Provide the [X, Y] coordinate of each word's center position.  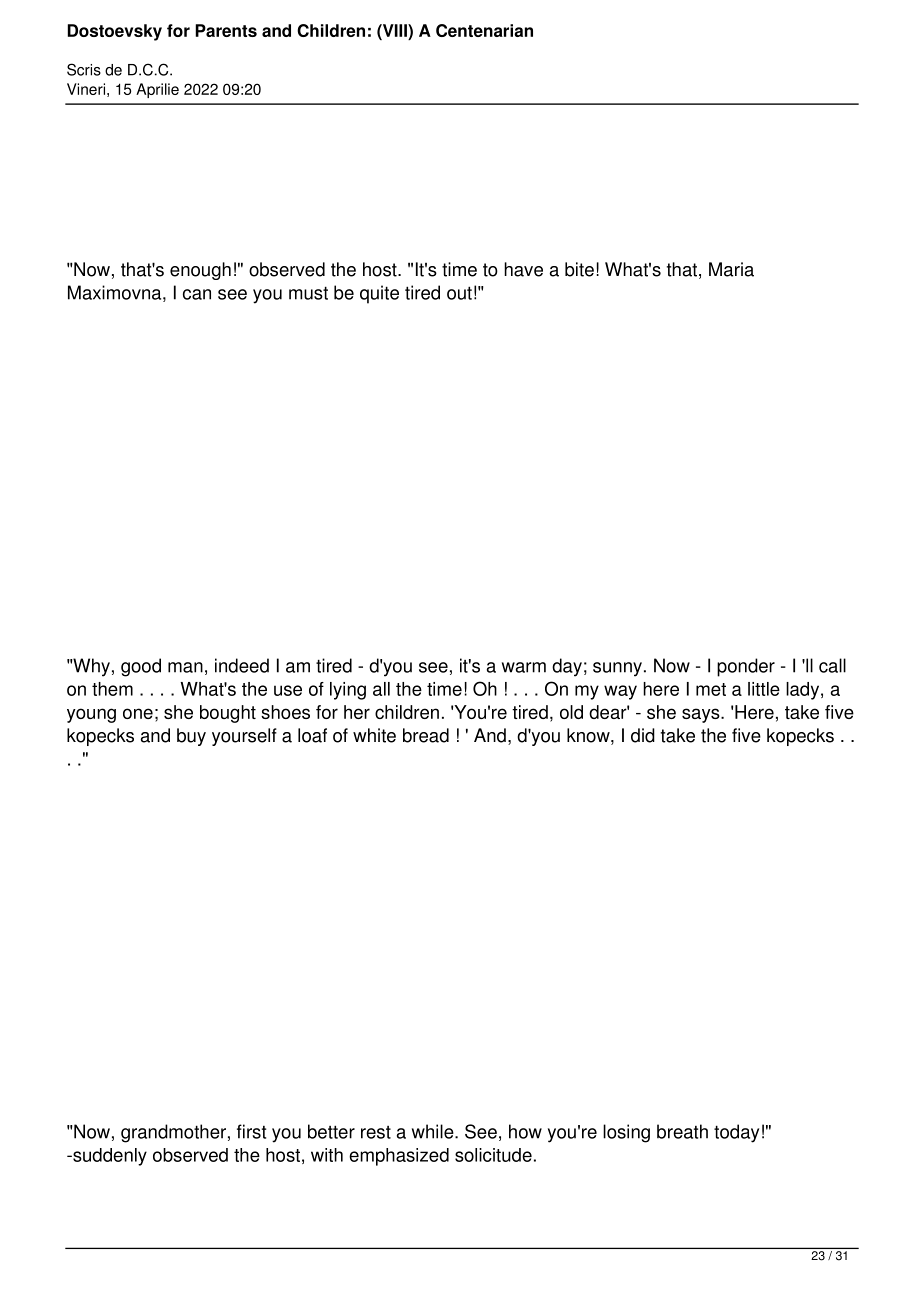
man [185, 667]
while [434, 1131]
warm [524, 667]
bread [426, 735]
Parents [226, 30]
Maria [731, 269]
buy [191, 737]
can [197, 294]
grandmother [173, 1133]
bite [579, 269]
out [459, 293]
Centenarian [484, 30]
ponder [746, 667]
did [643, 735]
